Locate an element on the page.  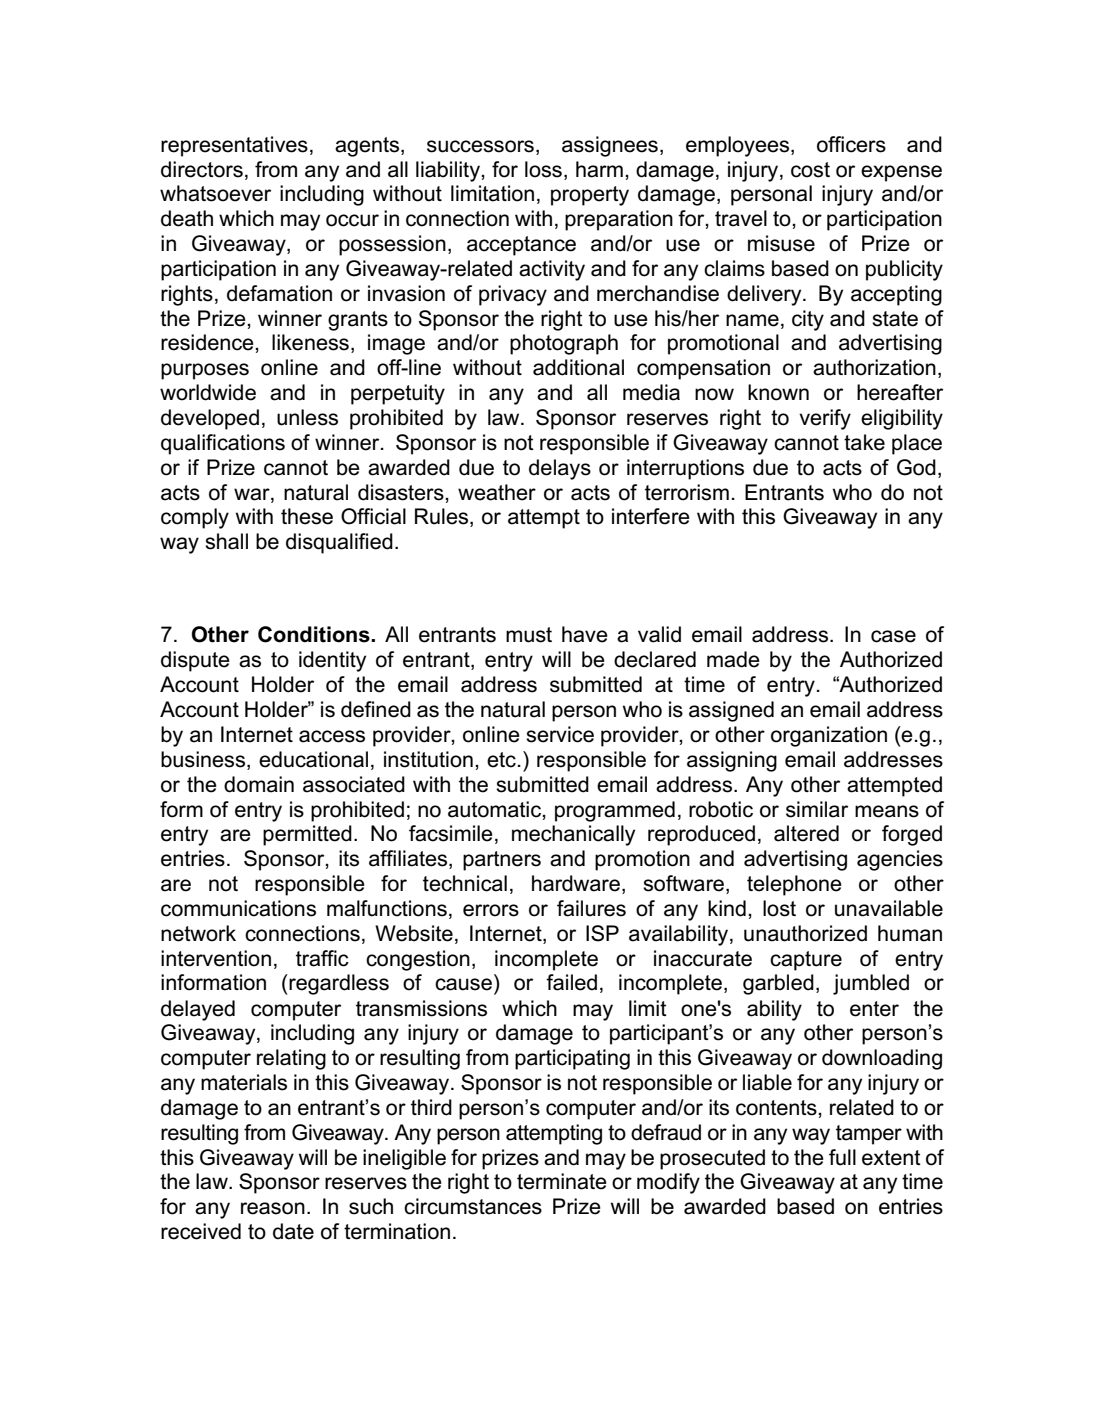
failed is located at coordinates (571, 982).
